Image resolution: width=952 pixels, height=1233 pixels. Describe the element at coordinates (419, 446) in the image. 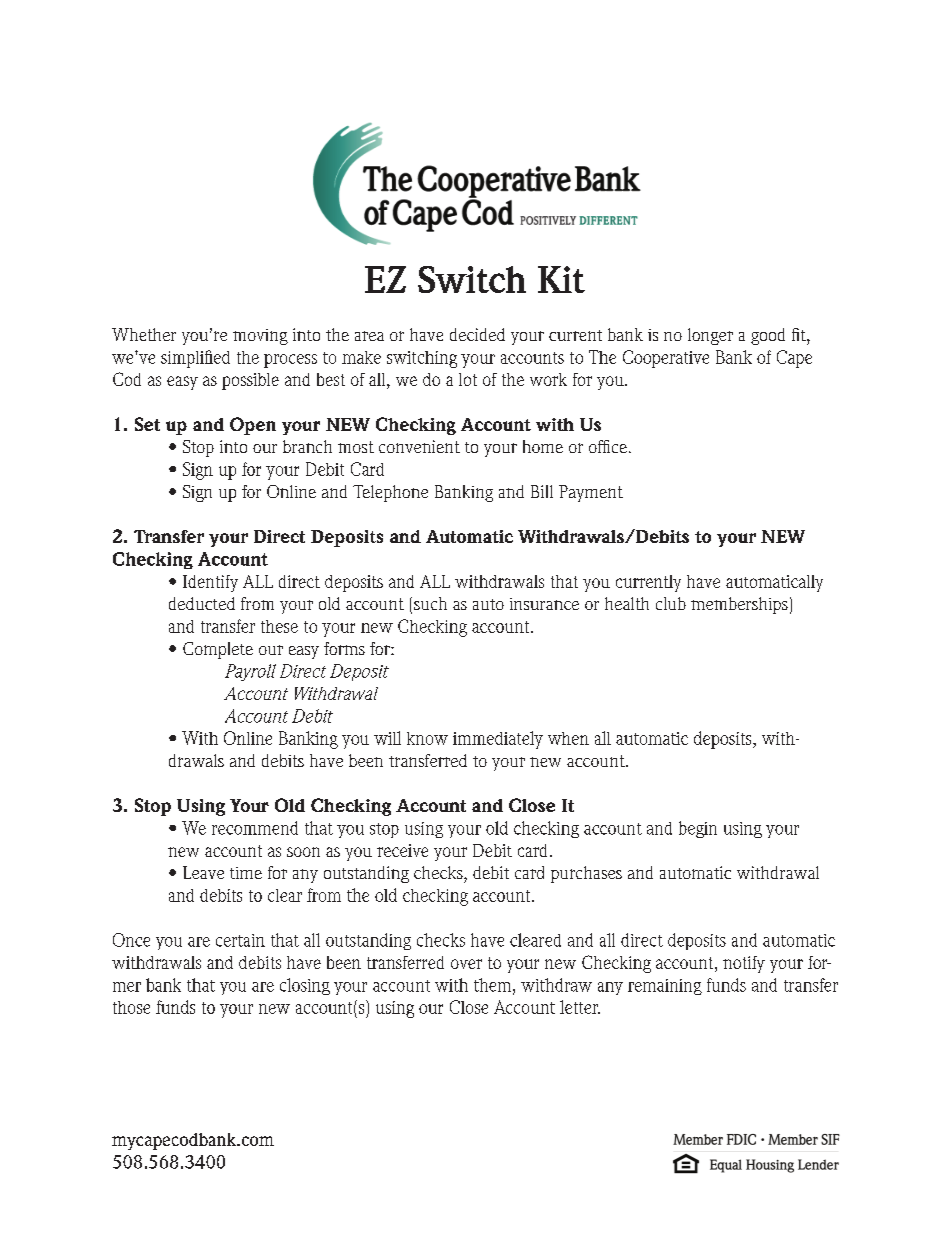

I see `convenient` at that location.
